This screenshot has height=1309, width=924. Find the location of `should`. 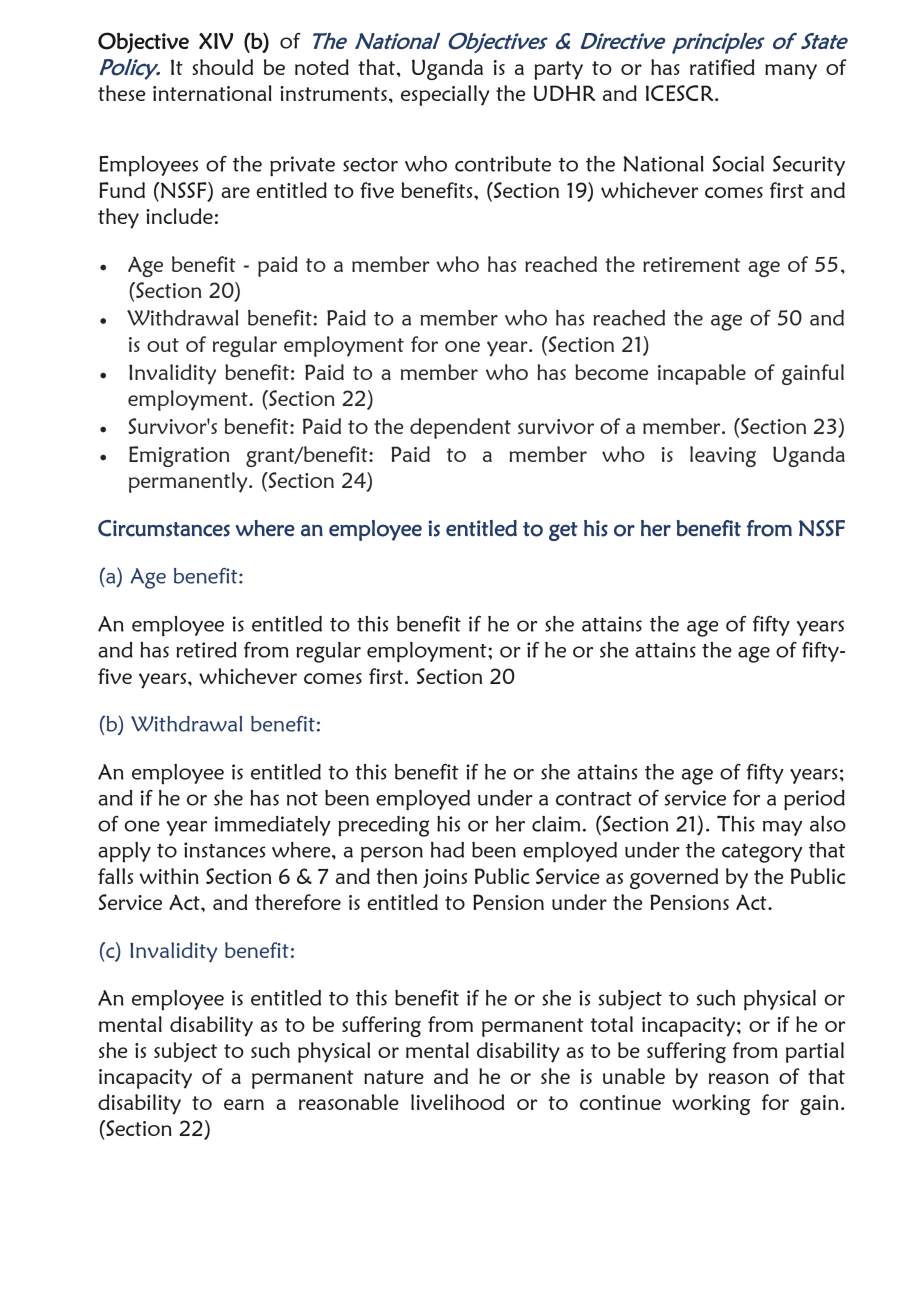

should is located at coordinates (222, 67).
